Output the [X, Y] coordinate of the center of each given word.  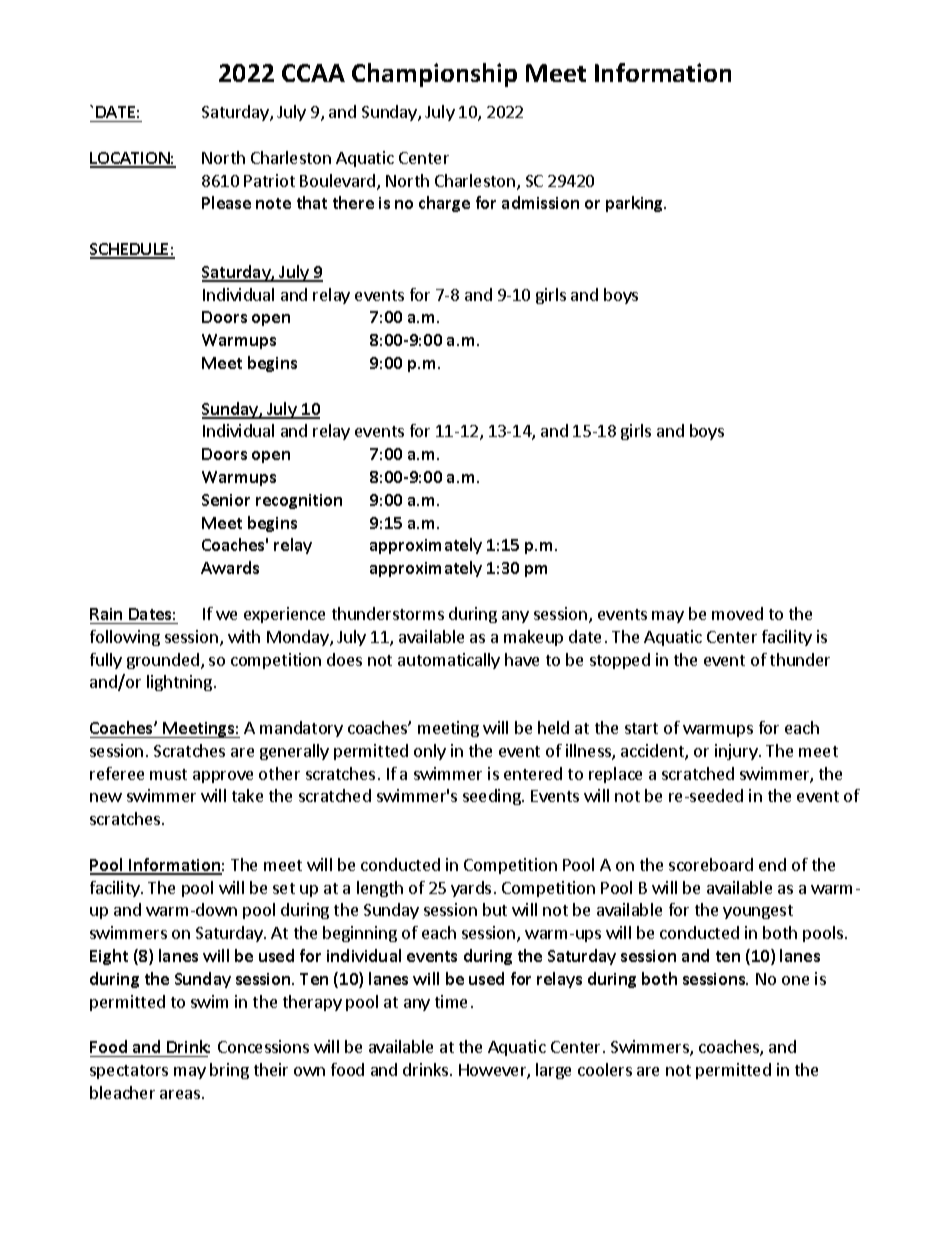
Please [226, 202]
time [451, 1001]
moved [737, 613]
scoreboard [711, 864]
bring [229, 1071]
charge [444, 204]
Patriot [269, 180]
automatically [449, 661]
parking [636, 204]
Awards [230, 567]
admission [540, 202]
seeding [493, 797]
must [168, 774]
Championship [434, 75]
